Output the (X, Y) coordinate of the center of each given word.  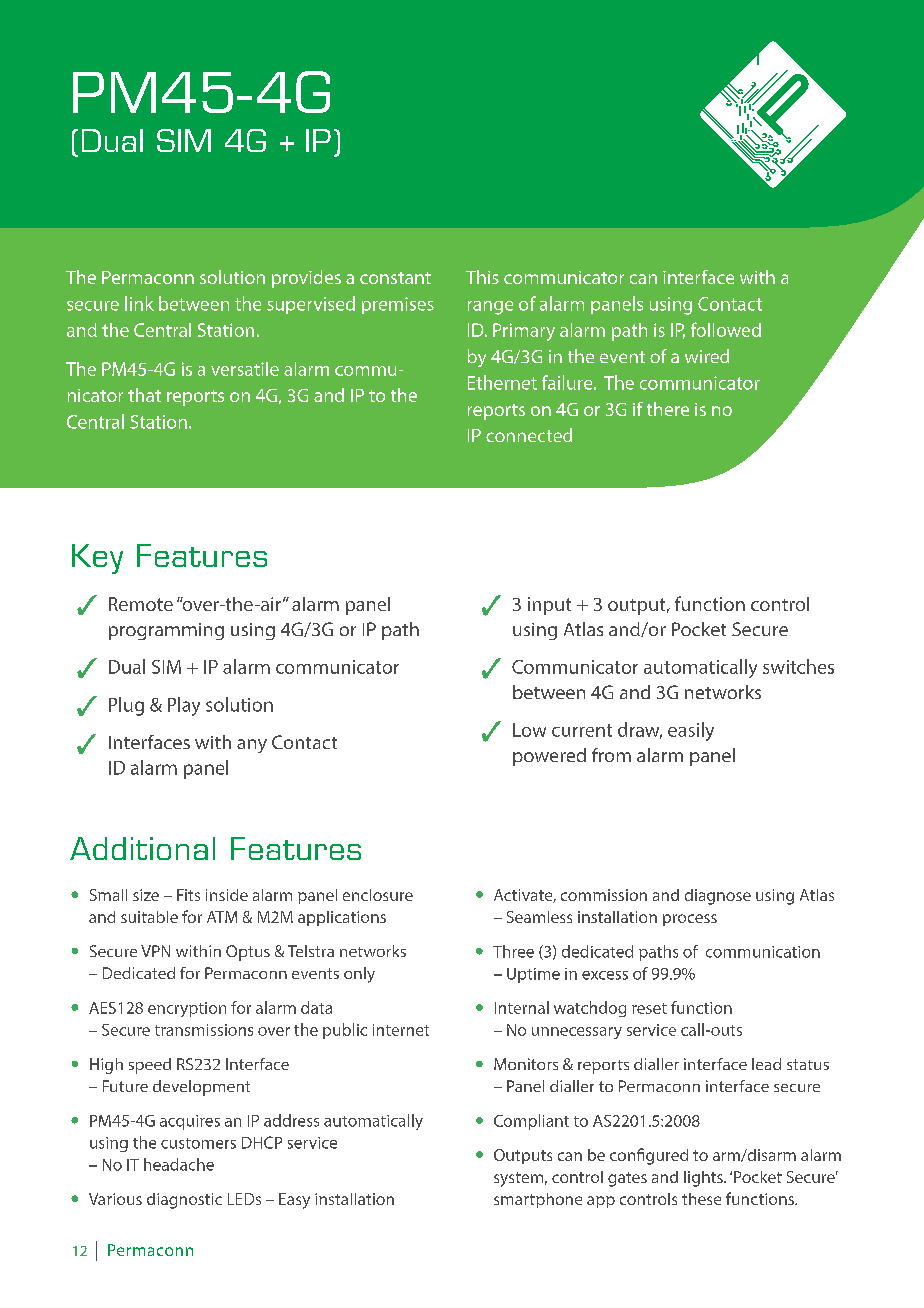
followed (726, 329)
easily (691, 731)
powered (549, 757)
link (139, 303)
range (490, 308)
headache (179, 1164)
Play (184, 706)
